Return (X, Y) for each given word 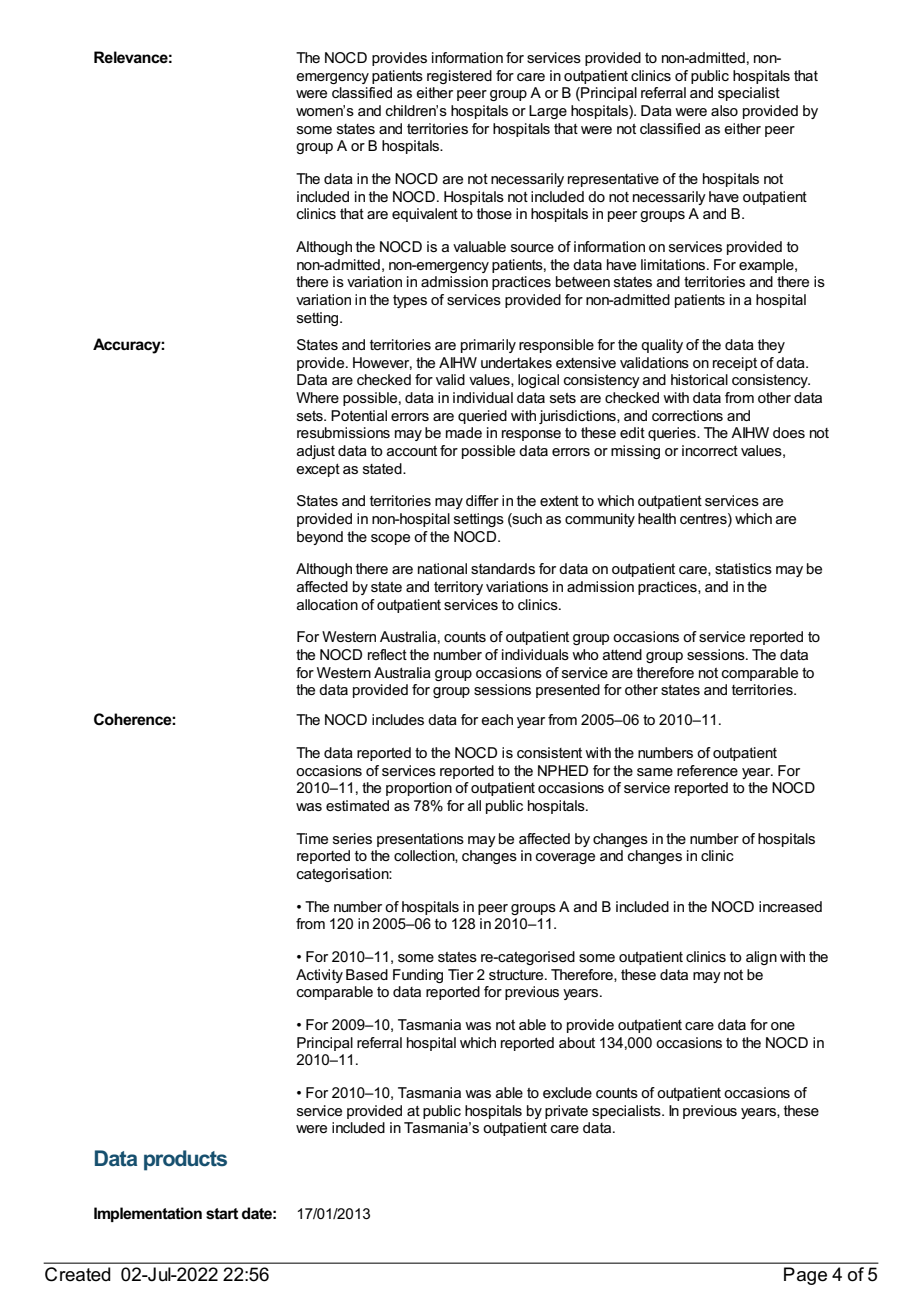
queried (482, 417)
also (724, 110)
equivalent (425, 215)
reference (707, 770)
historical (699, 379)
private (566, 1112)
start (222, 1213)
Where (317, 397)
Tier (461, 974)
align (761, 958)
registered (459, 77)
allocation (327, 604)
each (497, 719)
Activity (319, 976)
